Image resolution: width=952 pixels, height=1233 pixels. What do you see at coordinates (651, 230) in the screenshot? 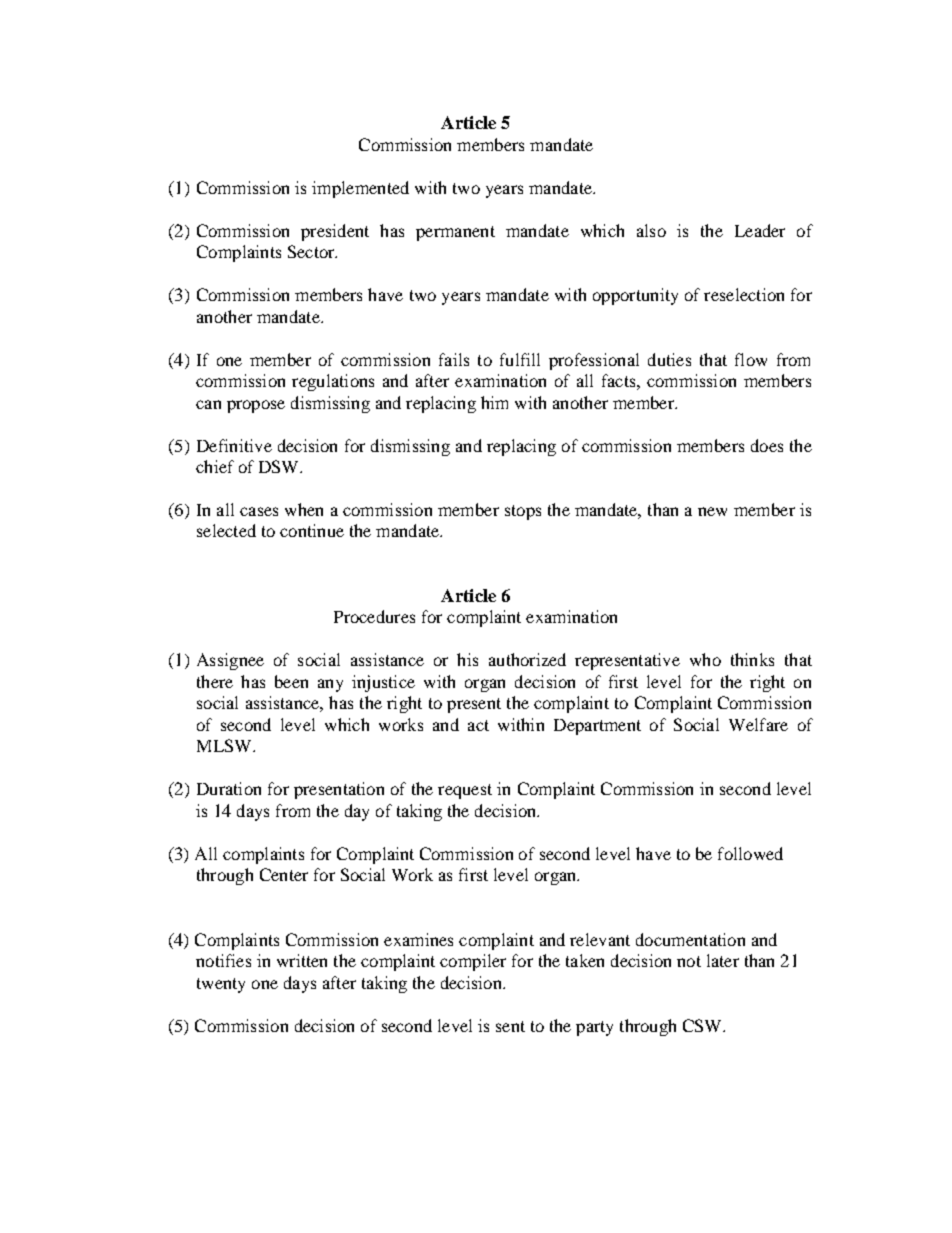
I see `also` at bounding box center [651, 230].
